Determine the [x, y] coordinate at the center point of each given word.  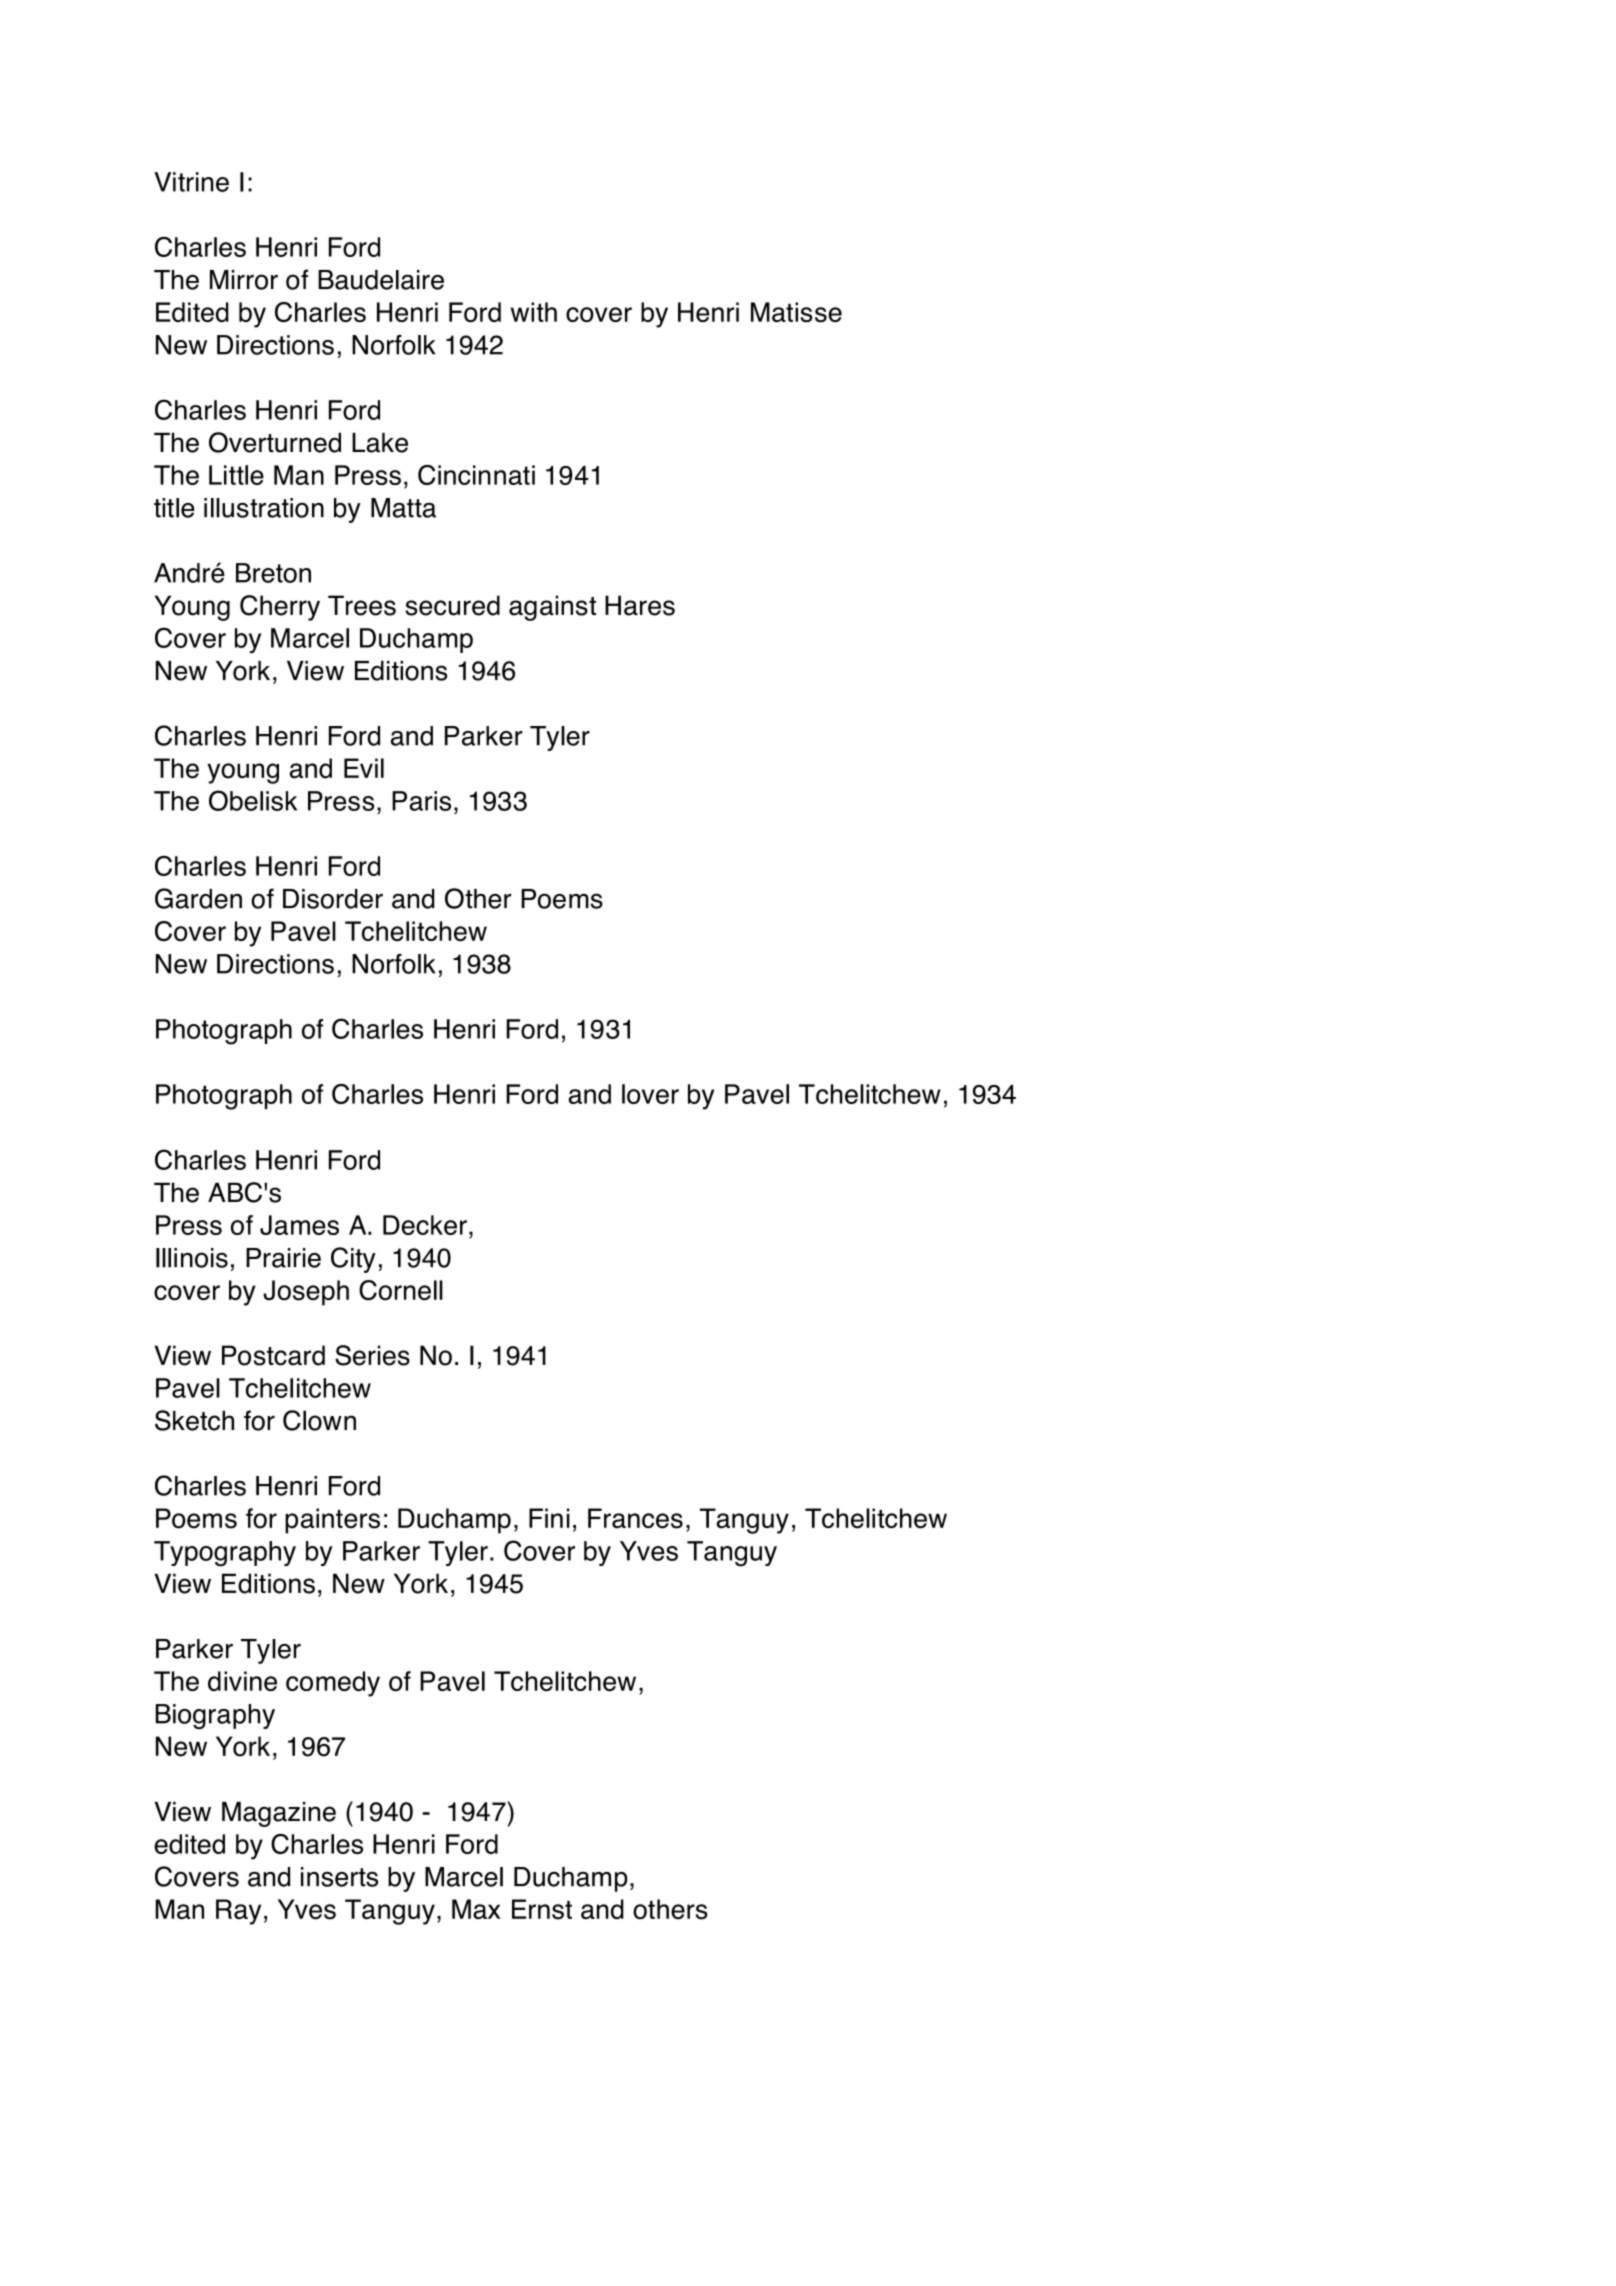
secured [452, 605]
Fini [549, 1518]
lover [650, 1094]
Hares [640, 605]
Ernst [542, 1909]
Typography [225, 1554]
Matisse [796, 312]
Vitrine [191, 182]
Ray [238, 1912]
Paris [421, 801]
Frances [635, 1518]
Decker [425, 1225]
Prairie [283, 1258]
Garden [198, 898]
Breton [273, 573]
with [534, 312]
